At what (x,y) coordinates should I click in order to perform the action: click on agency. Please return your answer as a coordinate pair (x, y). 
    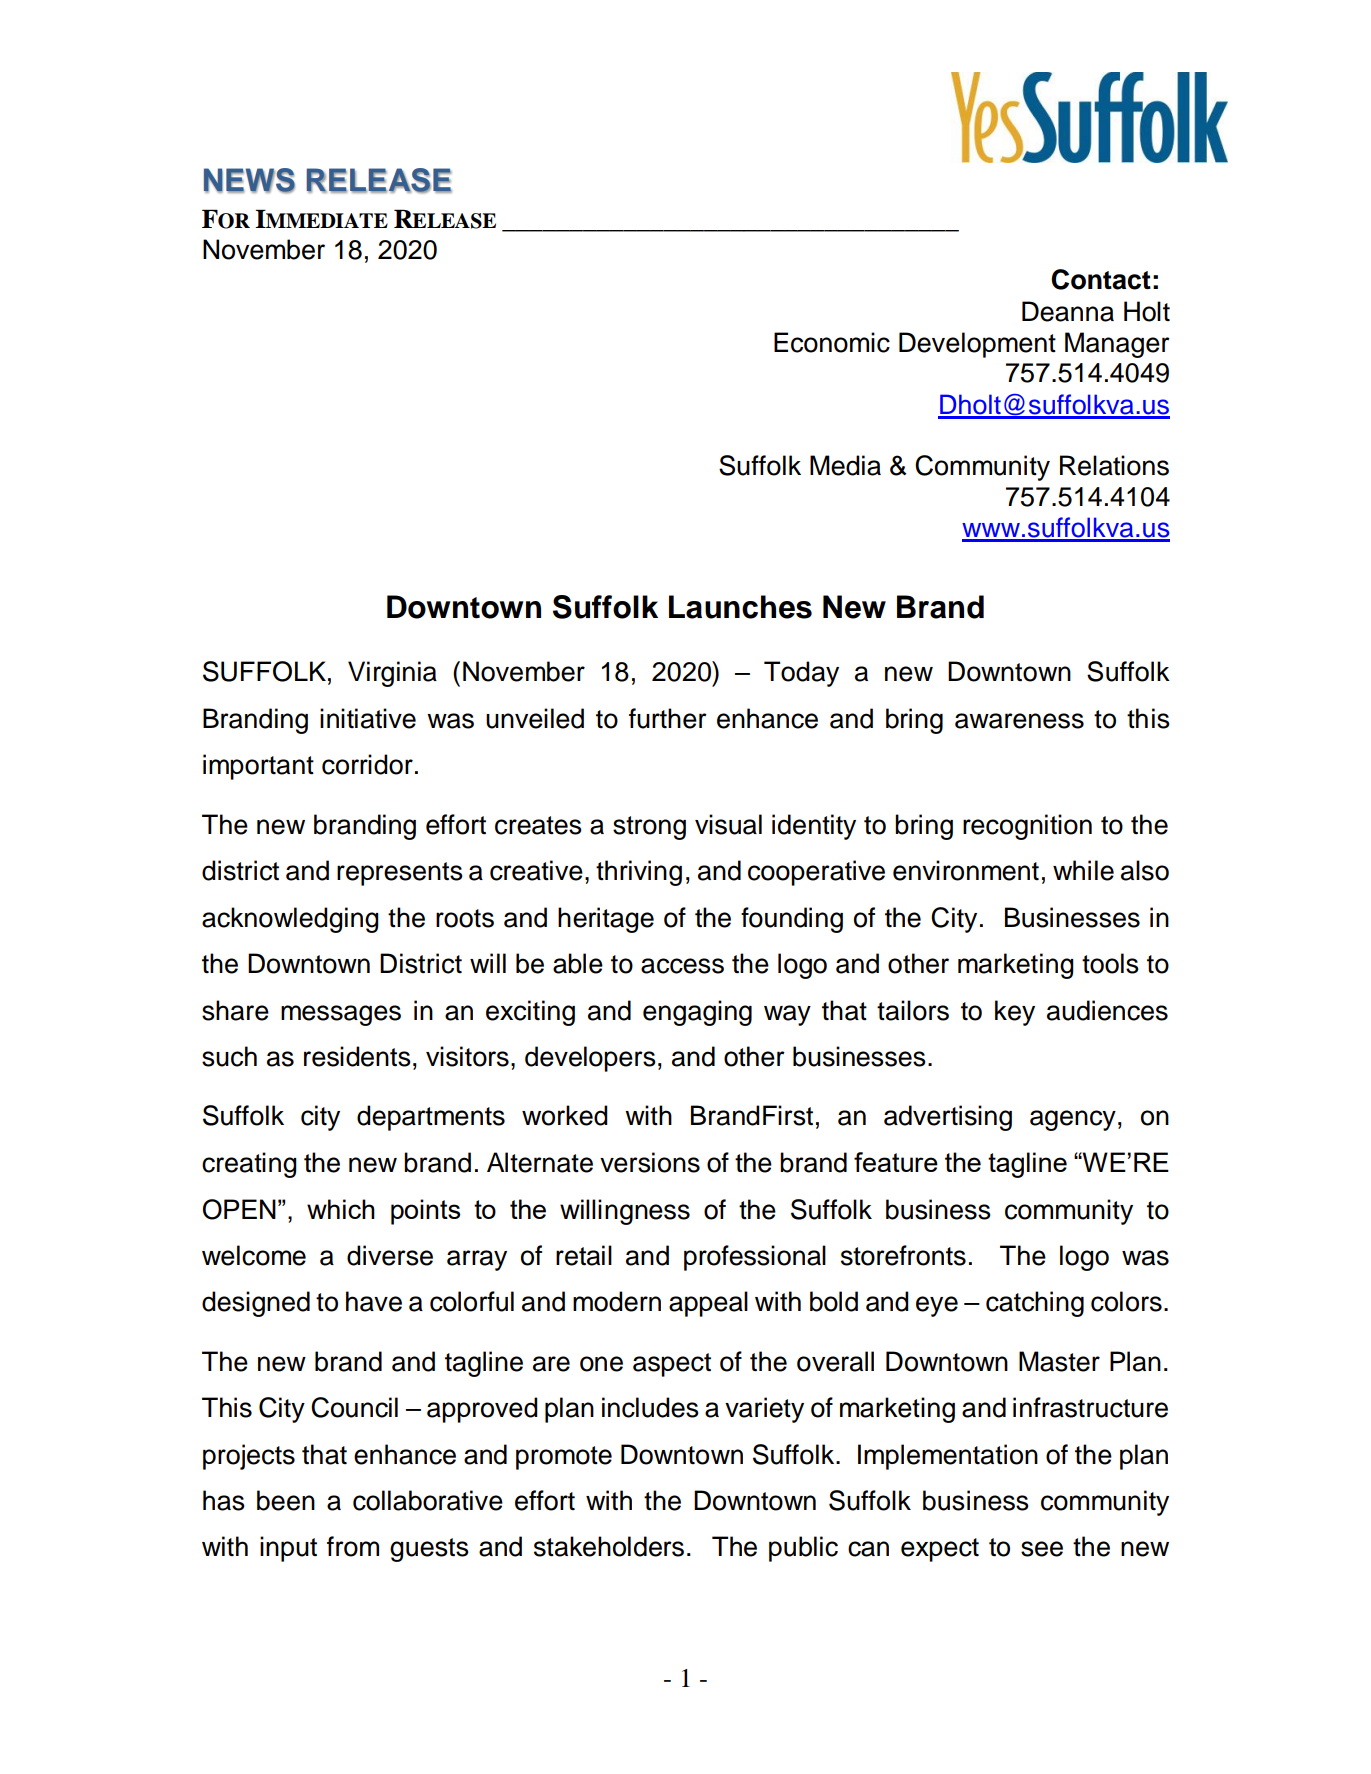
    Looking at the image, I should click on (1073, 1120).
